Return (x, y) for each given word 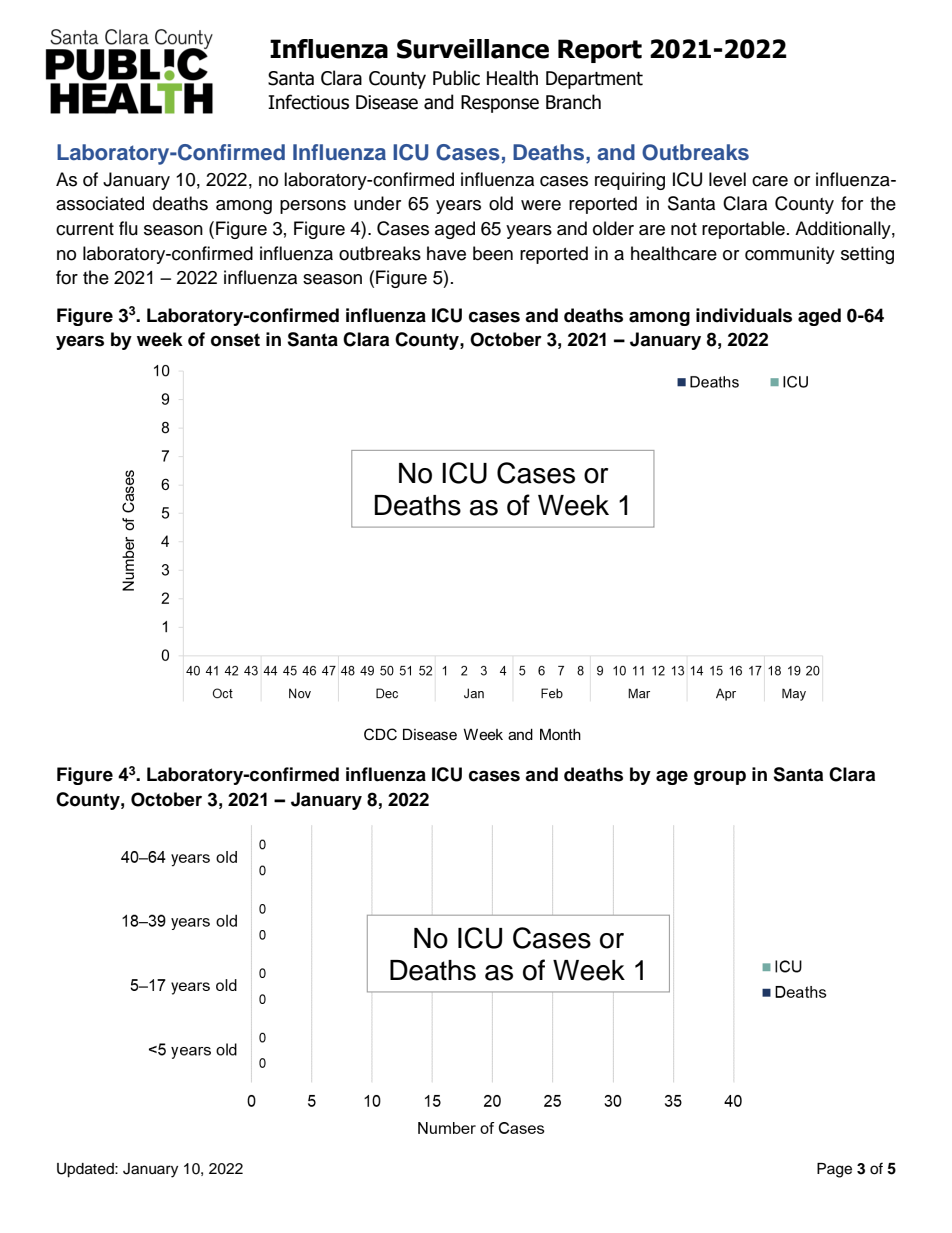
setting (867, 255)
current (85, 229)
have (446, 253)
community (790, 255)
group (720, 778)
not (684, 229)
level (727, 179)
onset (235, 340)
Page (834, 1170)
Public (456, 78)
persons (313, 207)
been (493, 253)
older (613, 228)
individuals (744, 315)
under (377, 203)
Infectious (308, 102)
